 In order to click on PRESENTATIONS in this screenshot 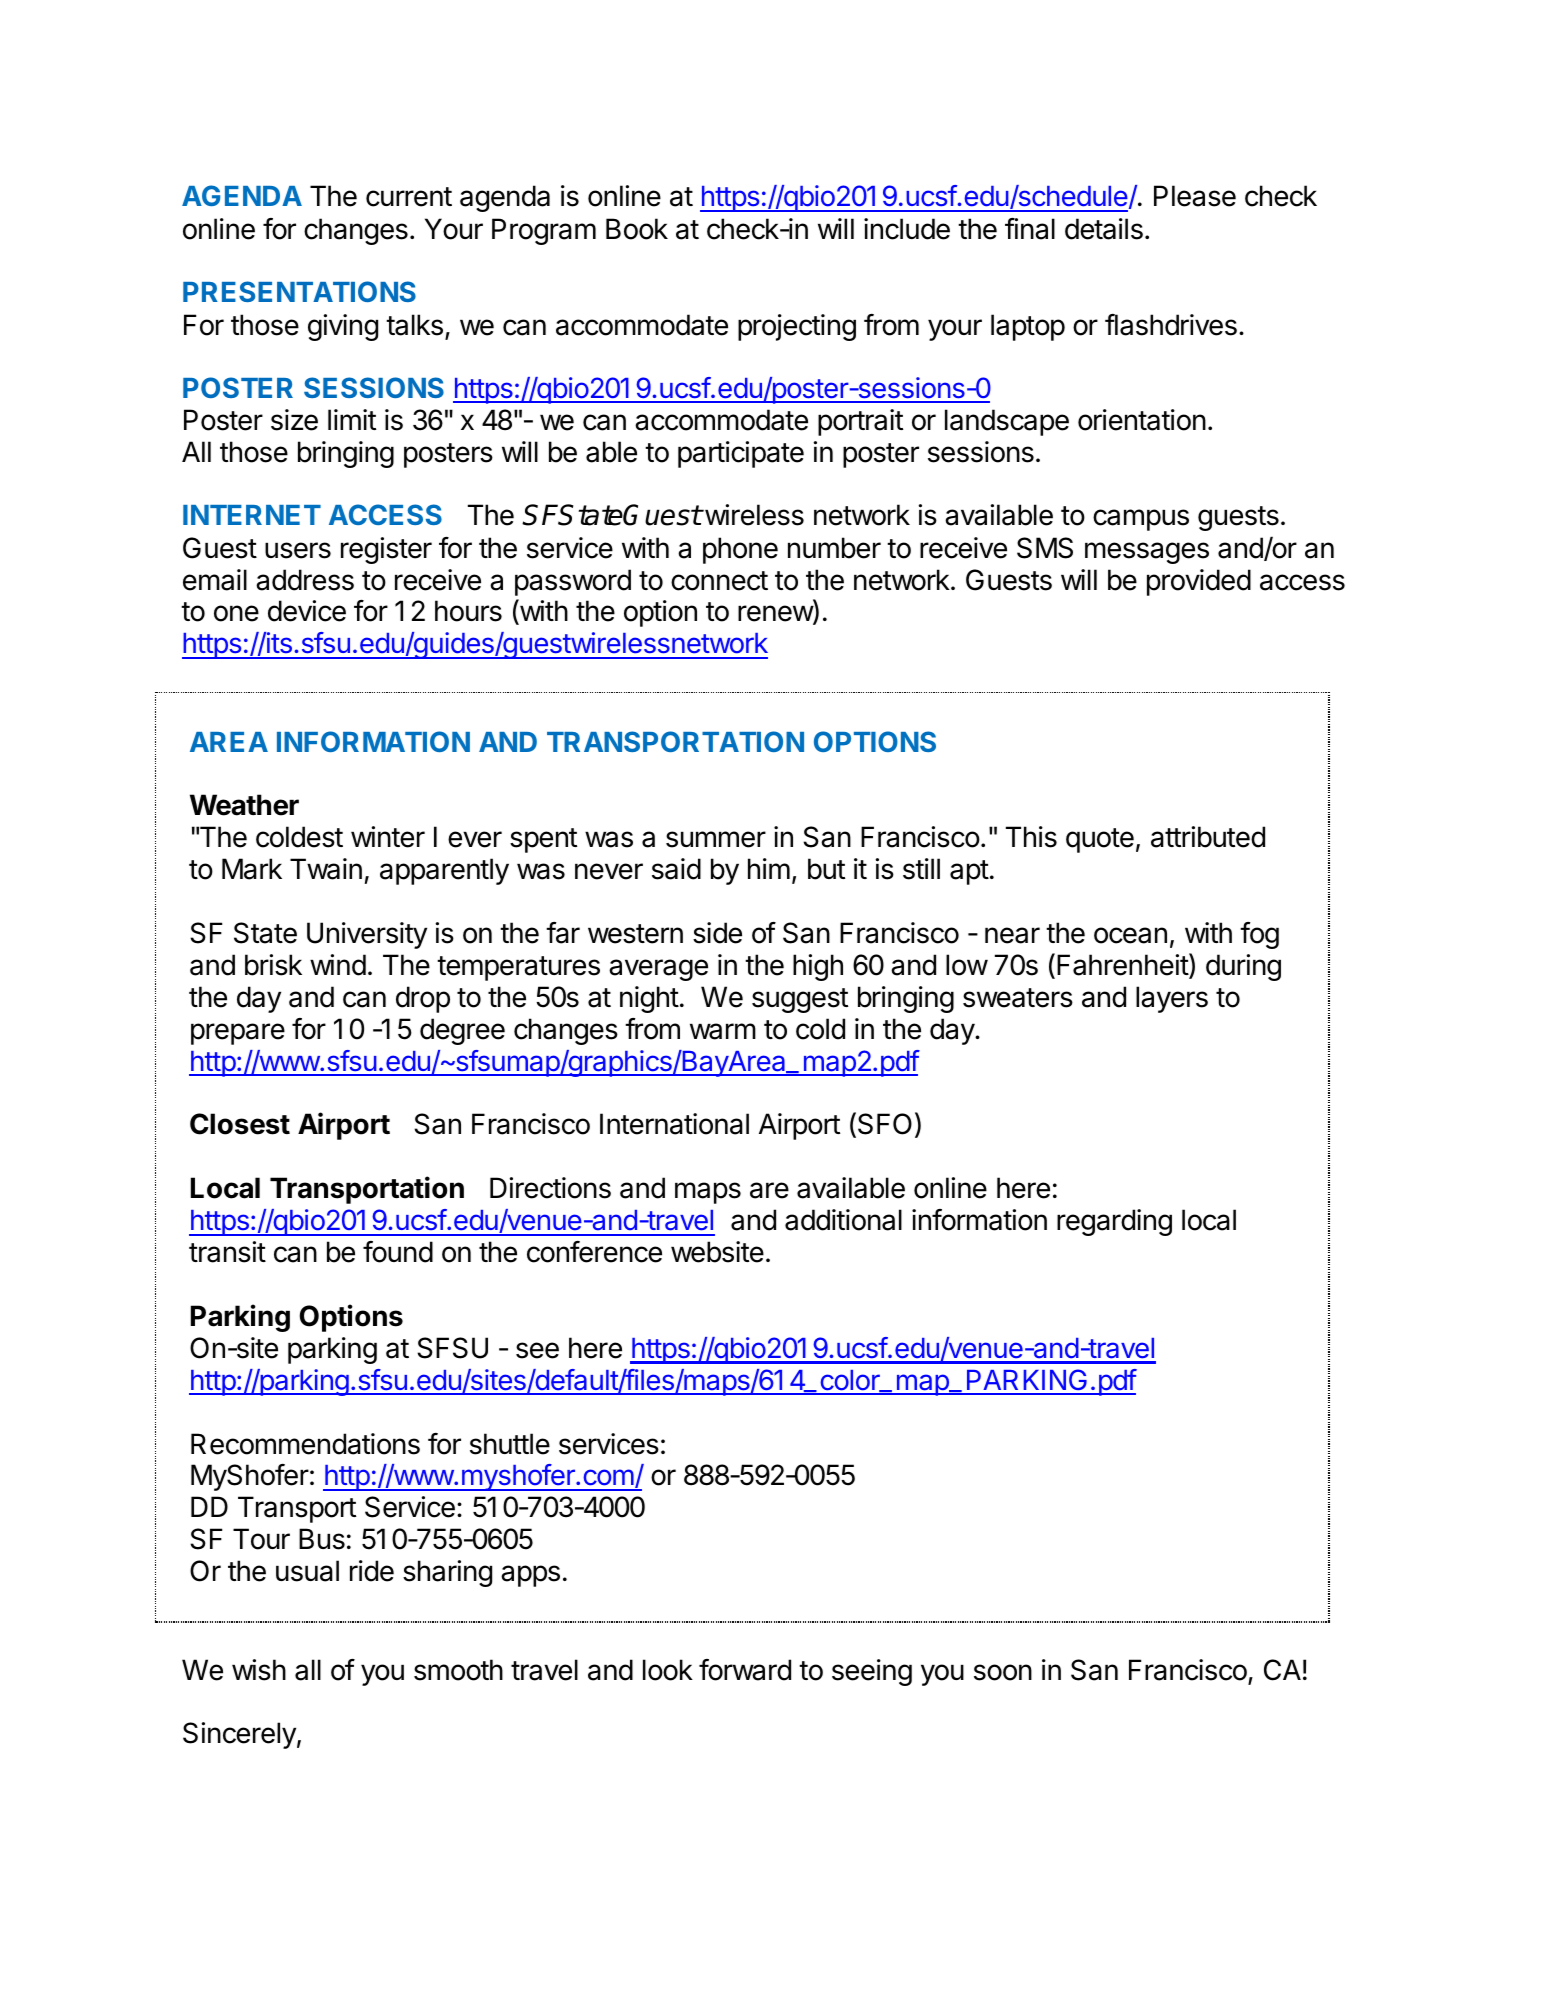, I will do `click(299, 291)`.
